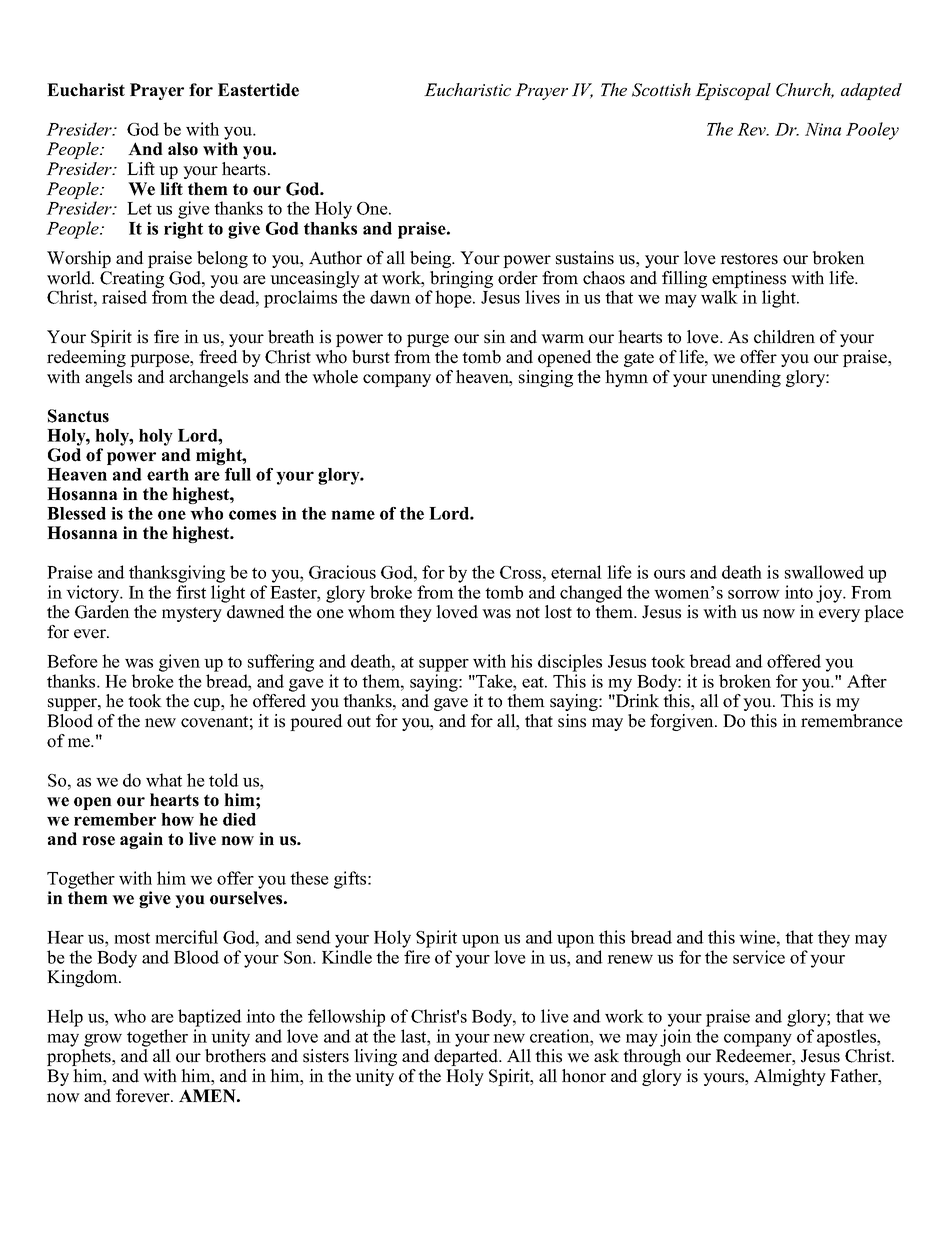 This image has height=1233, width=952. What do you see at coordinates (467, 1057) in the image?
I see `departed` at bounding box center [467, 1057].
